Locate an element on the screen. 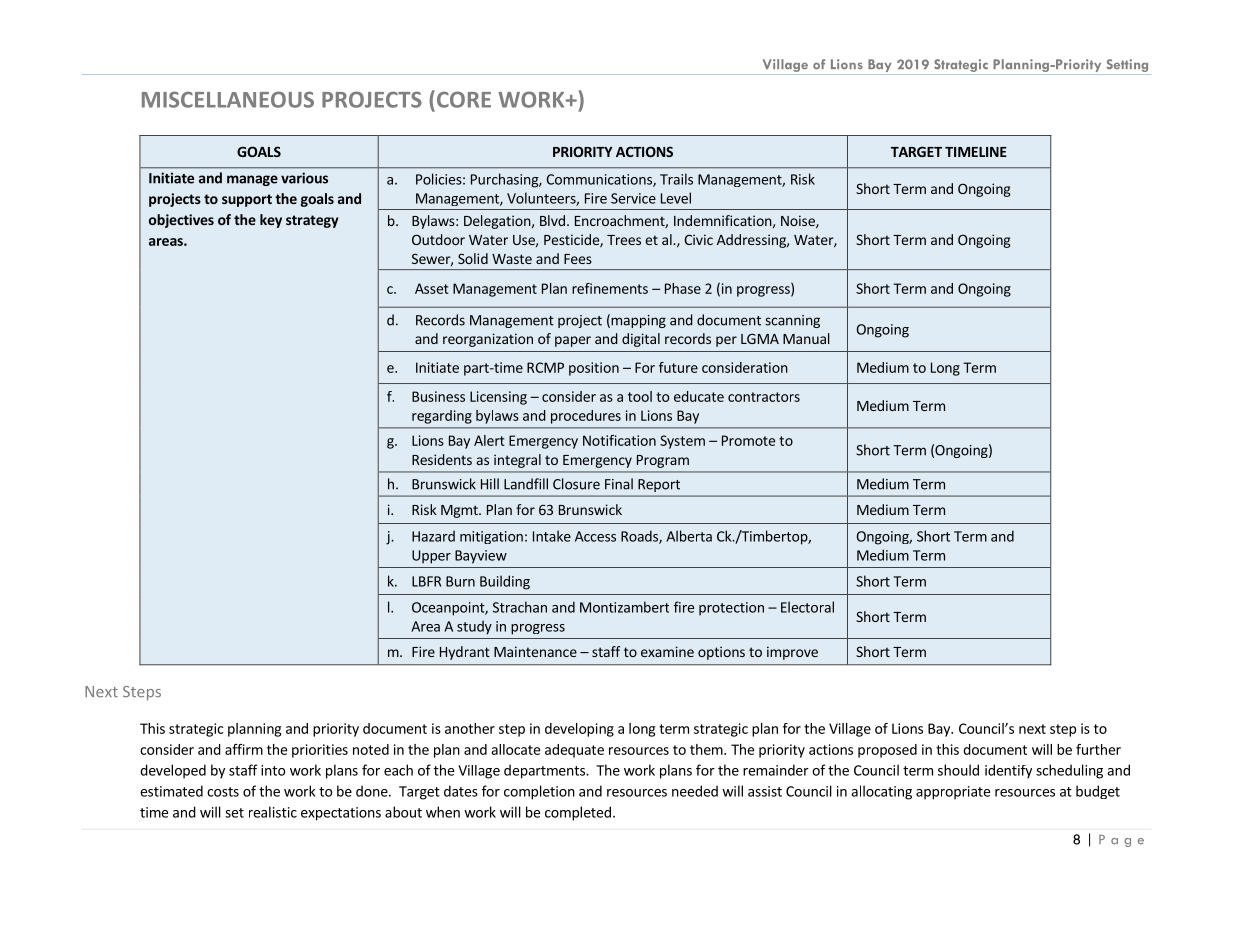 The image size is (1233, 952). Electoral is located at coordinates (807, 607).
